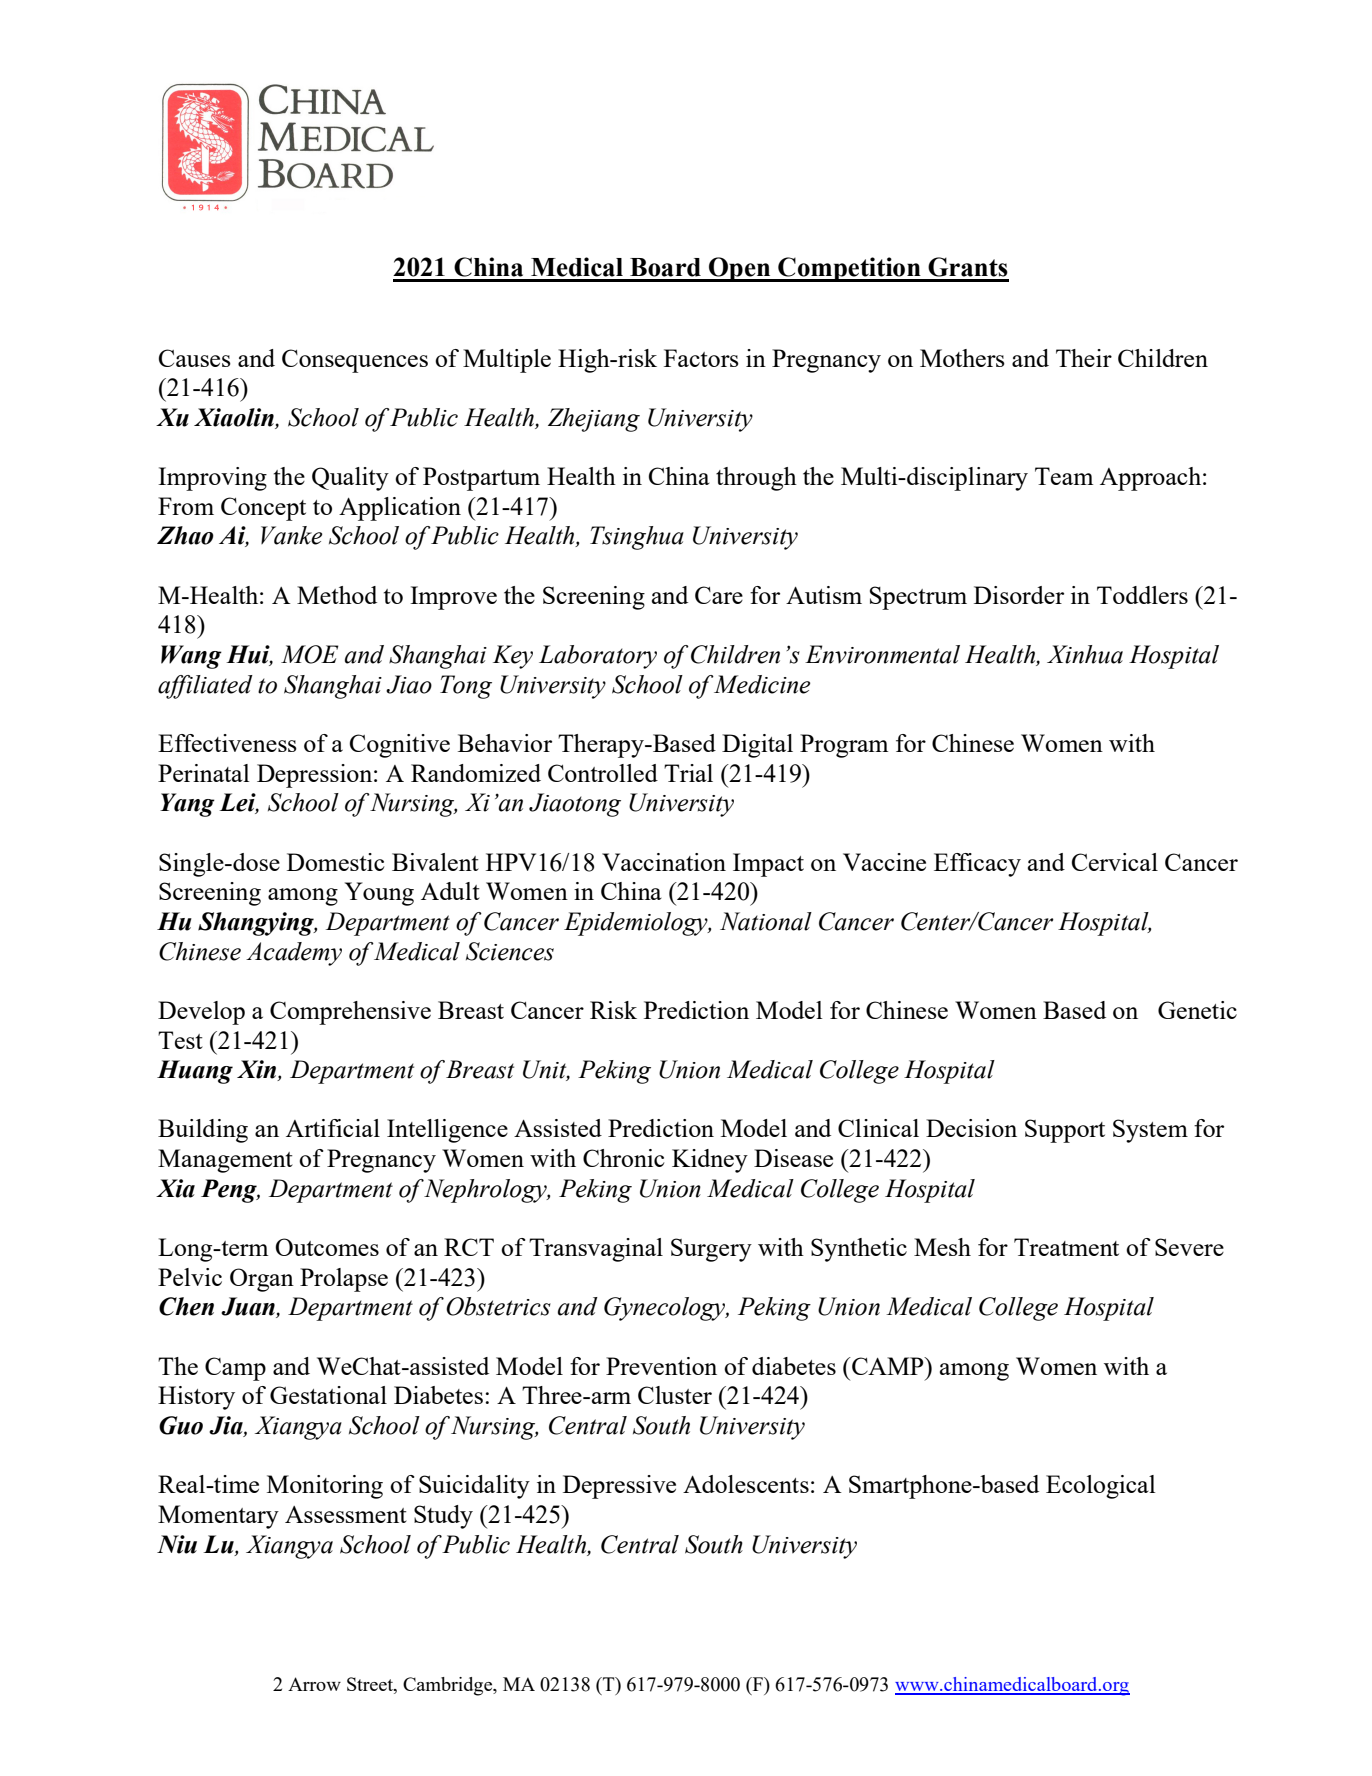 This screenshot has height=1776, width=1372. I want to click on Consequences, so click(355, 361).
